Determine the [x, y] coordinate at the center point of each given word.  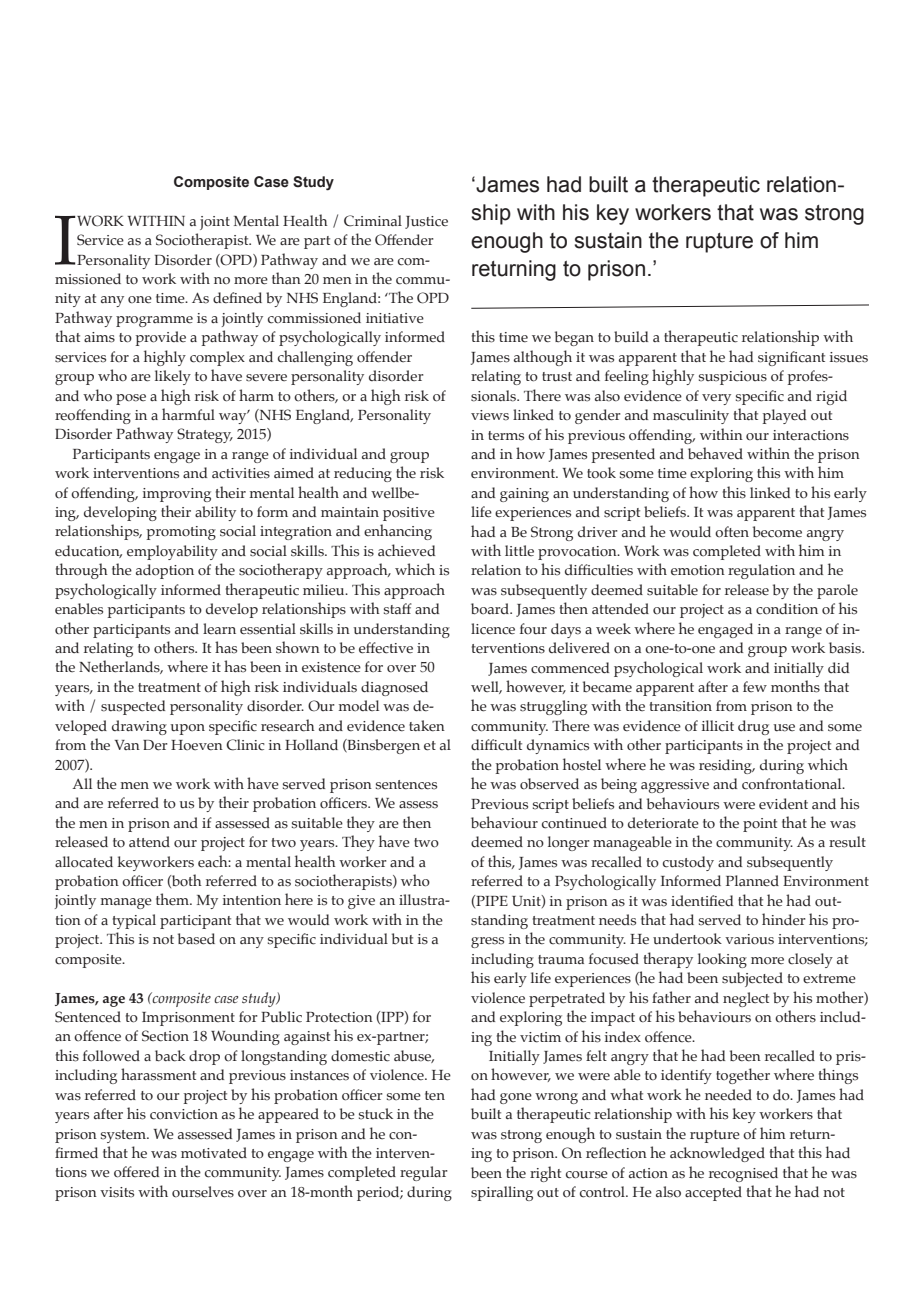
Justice [426, 222]
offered [136, 1172]
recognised [743, 1174]
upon [187, 729]
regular [424, 1173]
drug [753, 727]
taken [427, 726]
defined [237, 298]
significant [791, 358]
